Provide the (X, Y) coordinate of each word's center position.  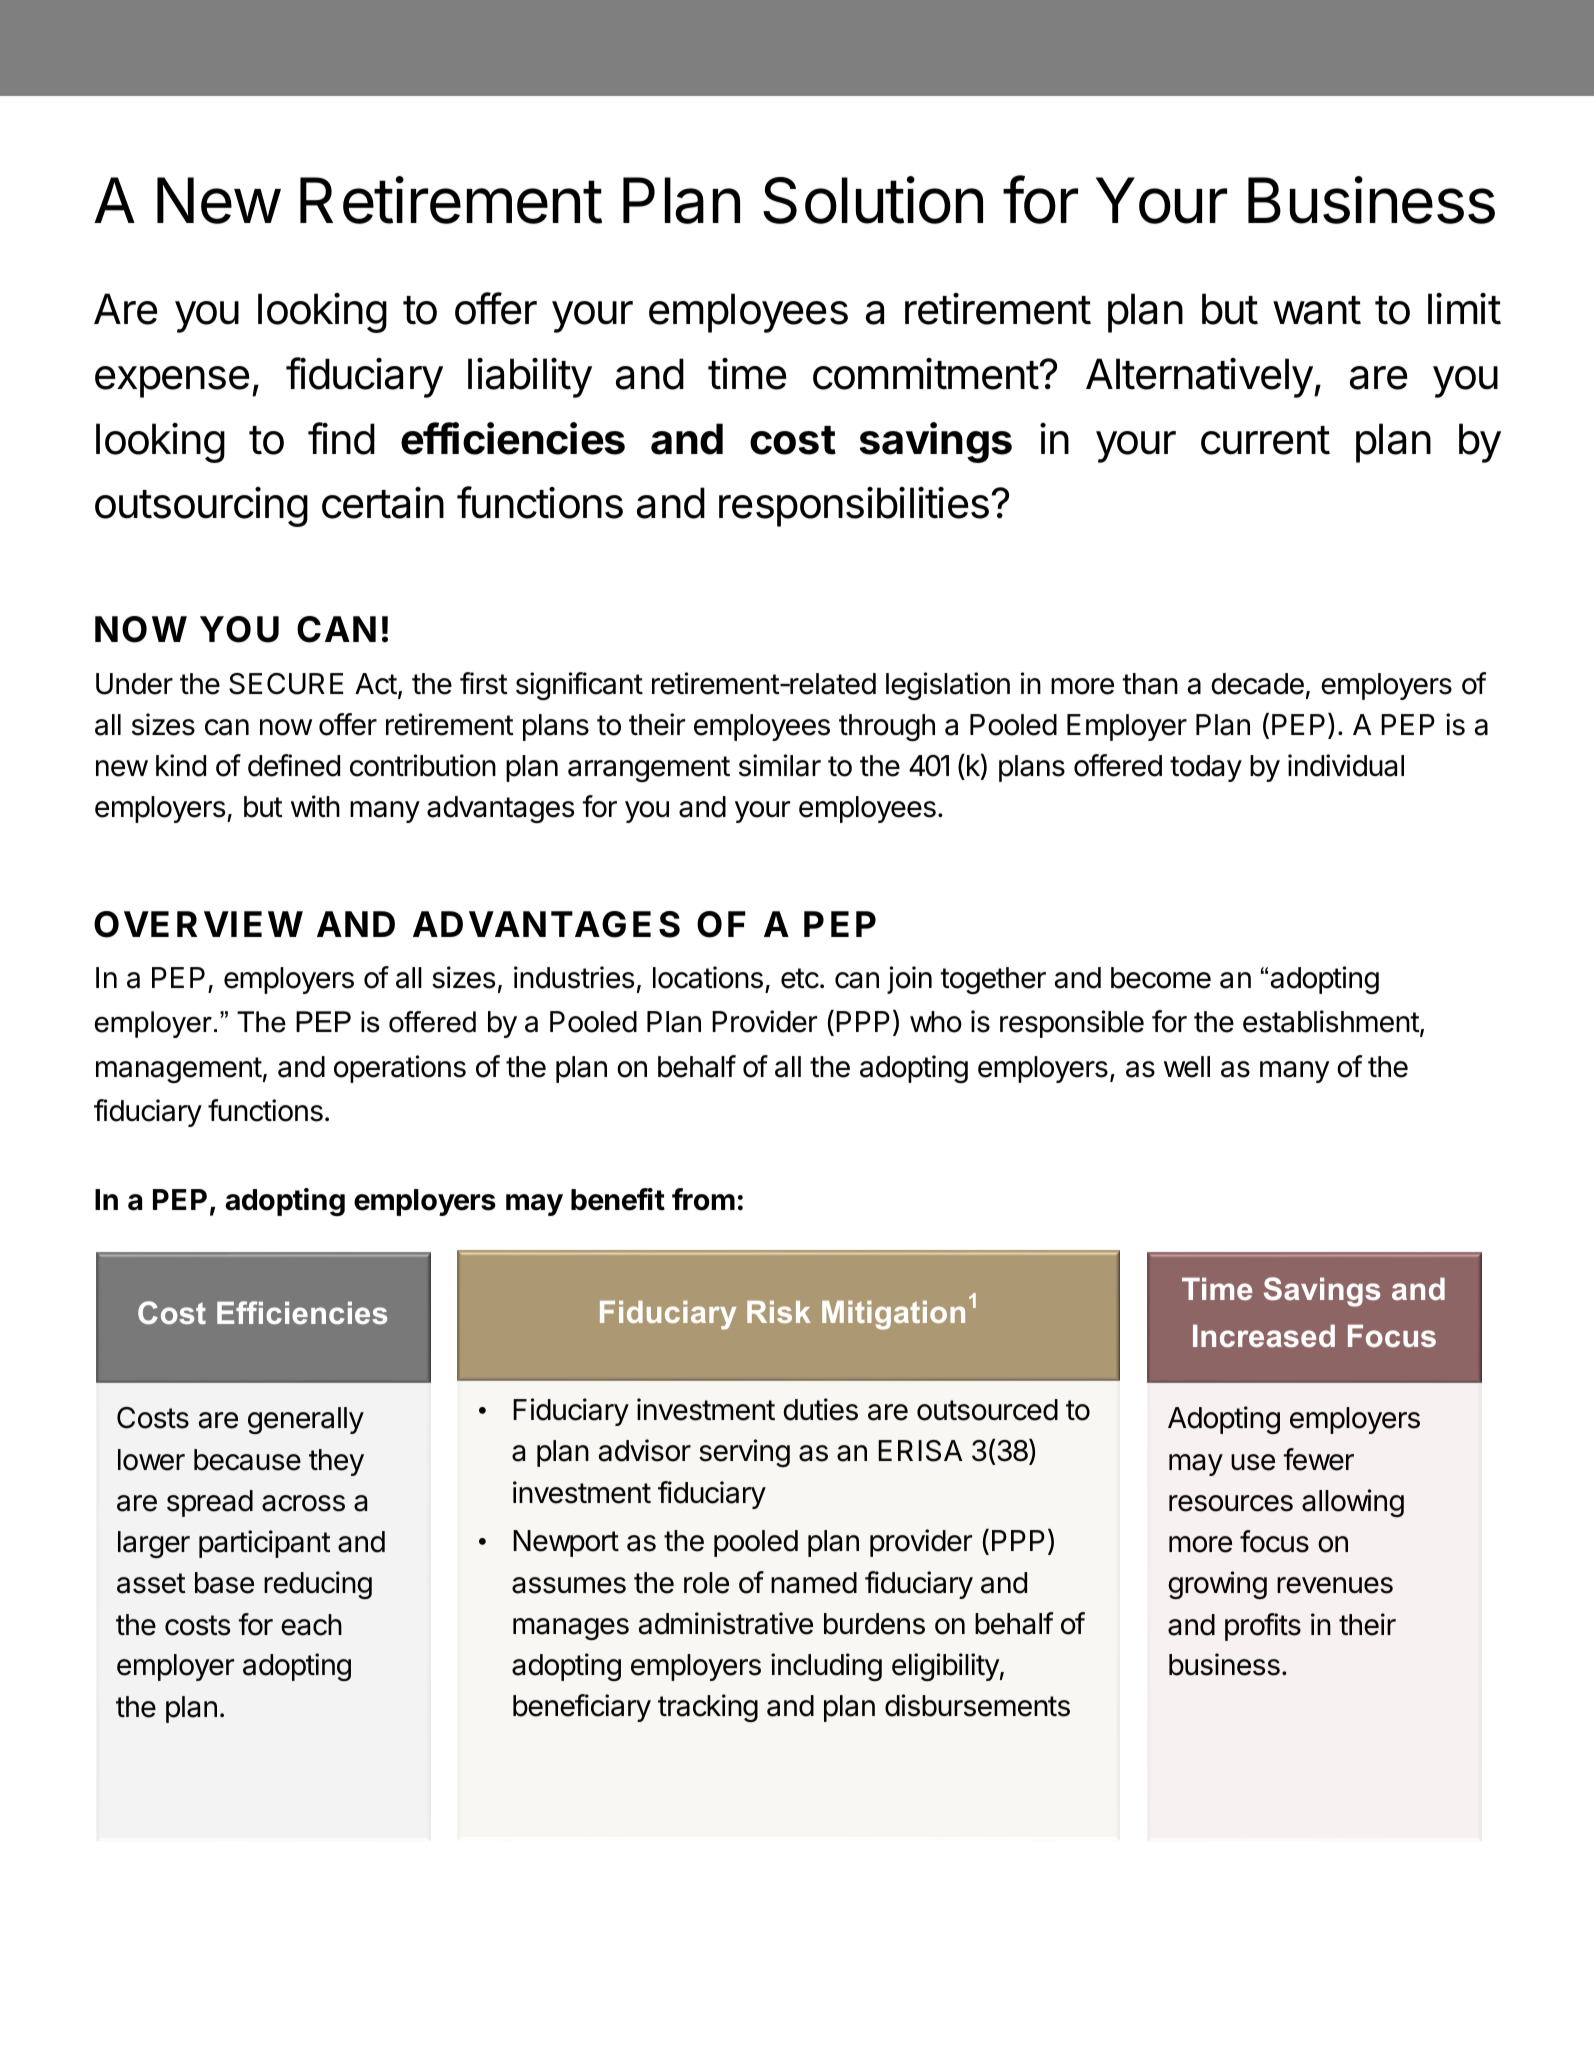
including (826, 1667)
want (1317, 310)
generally (306, 1420)
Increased (1264, 1335)
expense (172, 382)
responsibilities (854, 507)
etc (800, 978)
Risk (779, 1312)
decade (1257, 684)
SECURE (286, 684)
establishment (1331, 1021)
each (311, 1625)
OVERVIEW (198, 924)
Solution (873, 200)
